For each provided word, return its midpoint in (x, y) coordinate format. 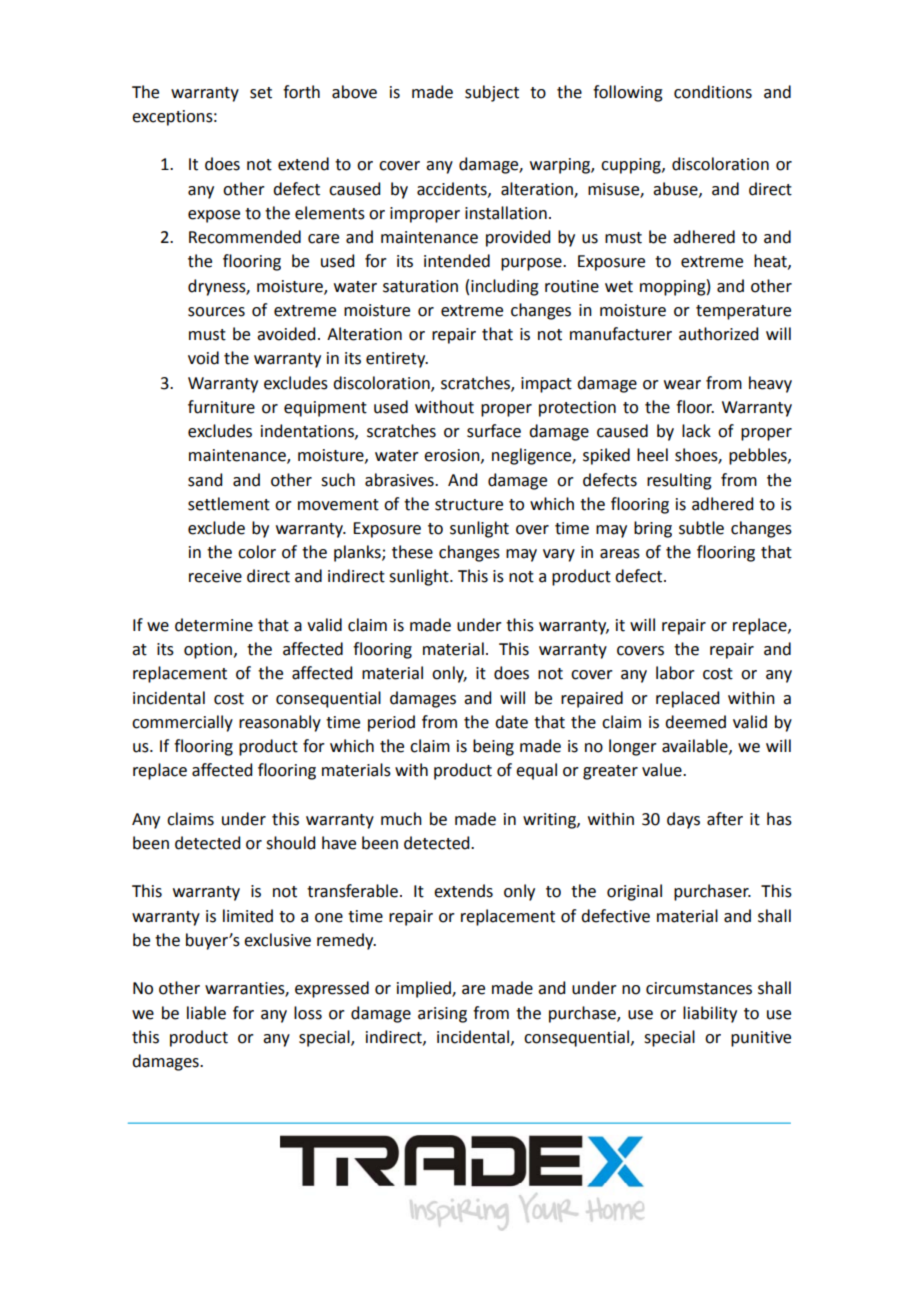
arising (442, 1015)
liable (206, 1013)
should (290, 843)
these (412, 552)
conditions (713, 92)
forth (301, 92)
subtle (701, 528)
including (505, 287)
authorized (718, 334)
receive (215, 576)
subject (492, 93)
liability (710, 1014)
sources (216, 312)
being (493, 747)
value (663, 770)
